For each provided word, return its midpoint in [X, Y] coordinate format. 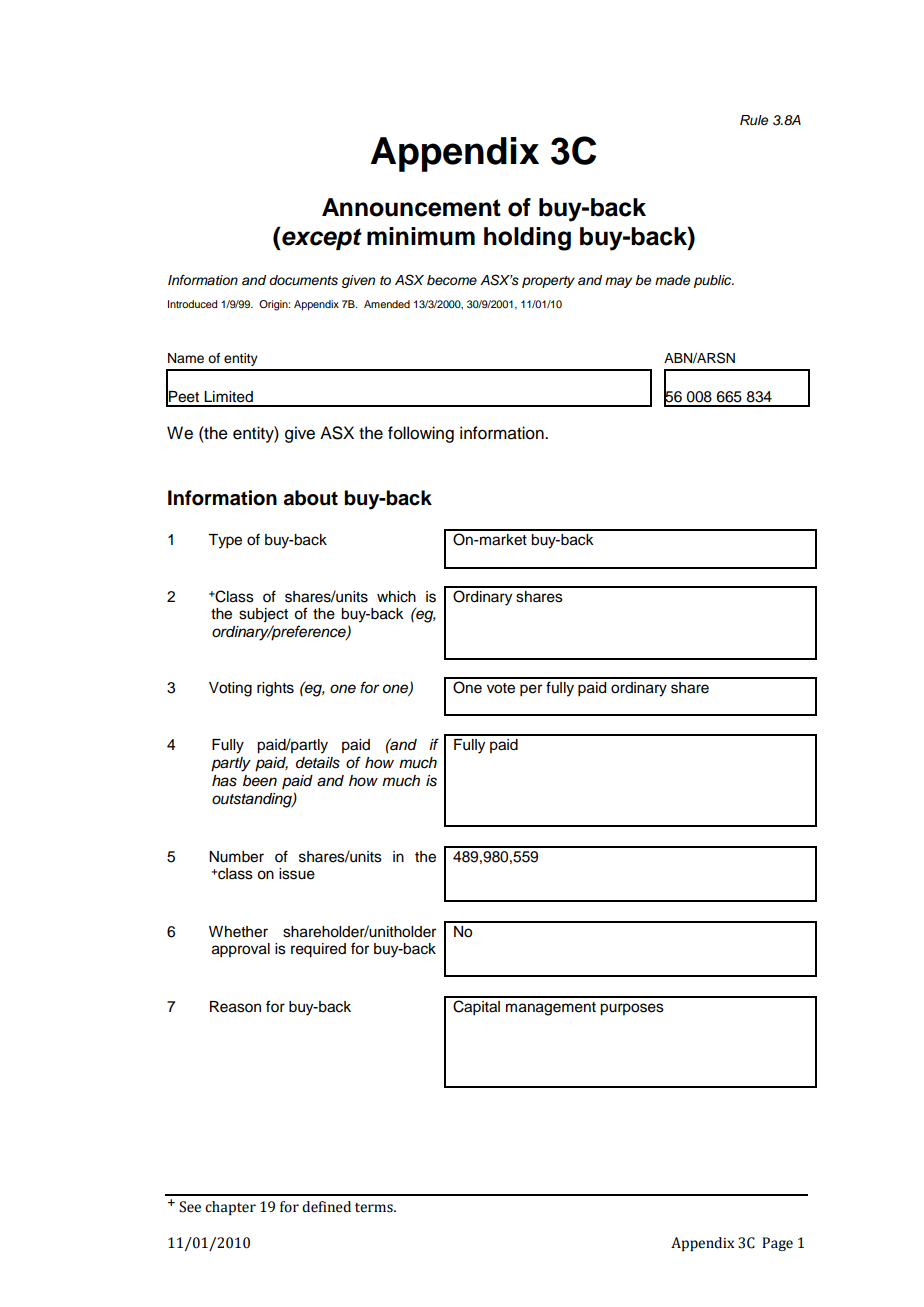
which [396, 597]
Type [225, 541]
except [321, 238]
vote [501, 688]
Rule [754, 120]
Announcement [411, 207]
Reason [235, 1007]
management [551, 1009]
